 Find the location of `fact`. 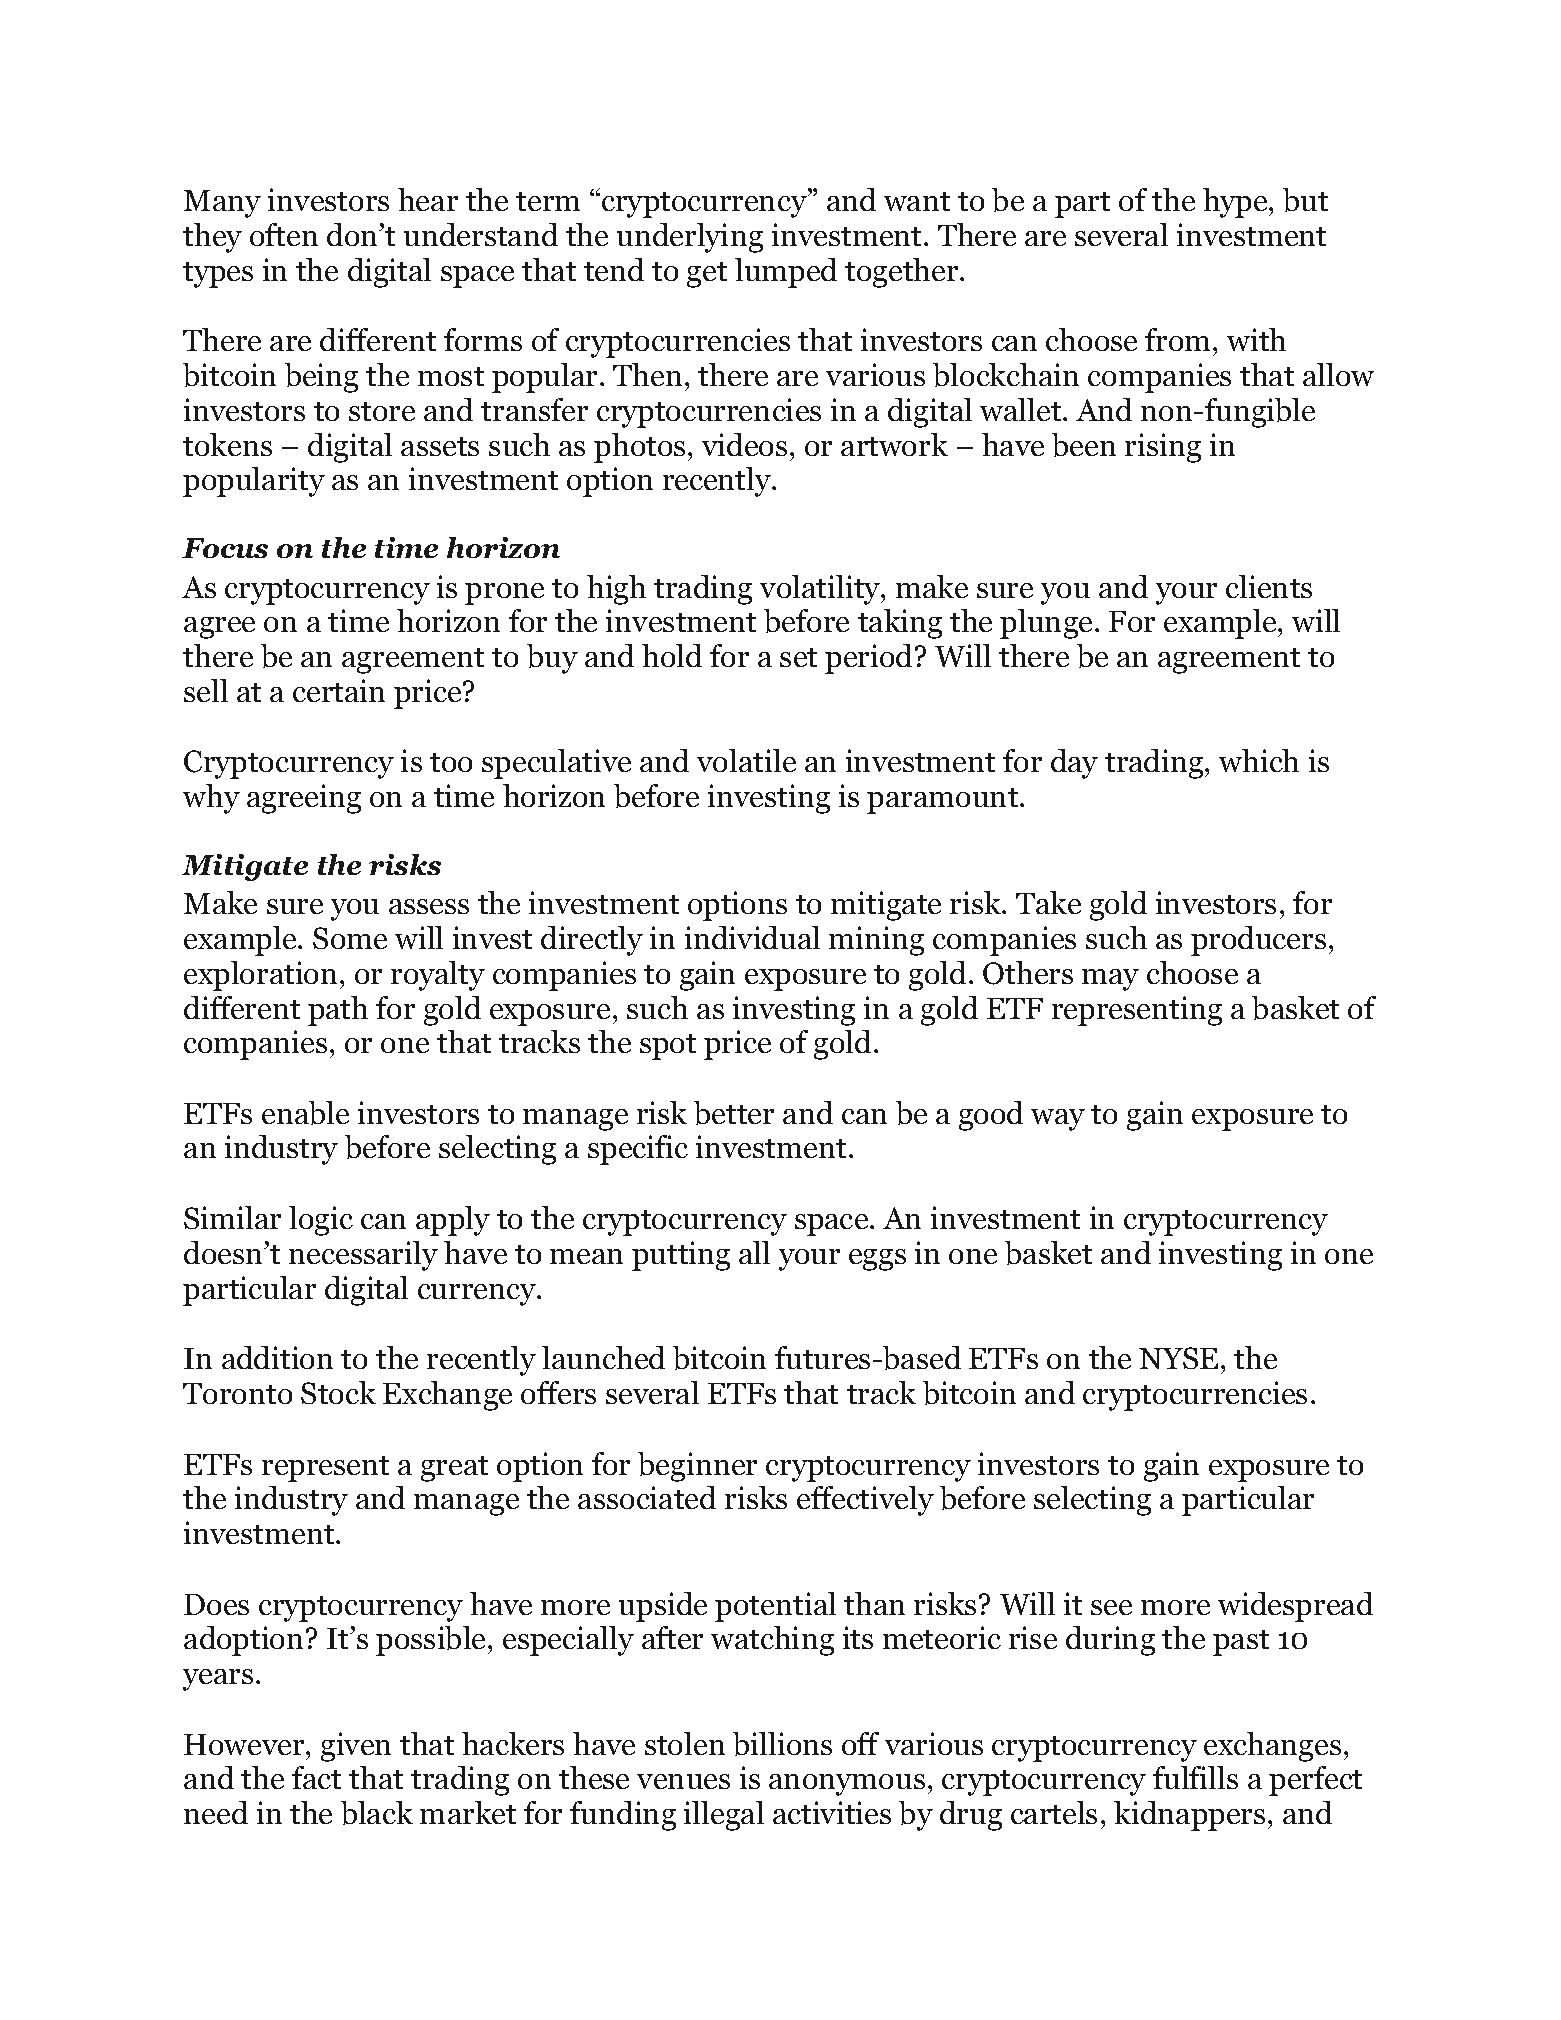

fact is located at coordinates (316, 1777).
